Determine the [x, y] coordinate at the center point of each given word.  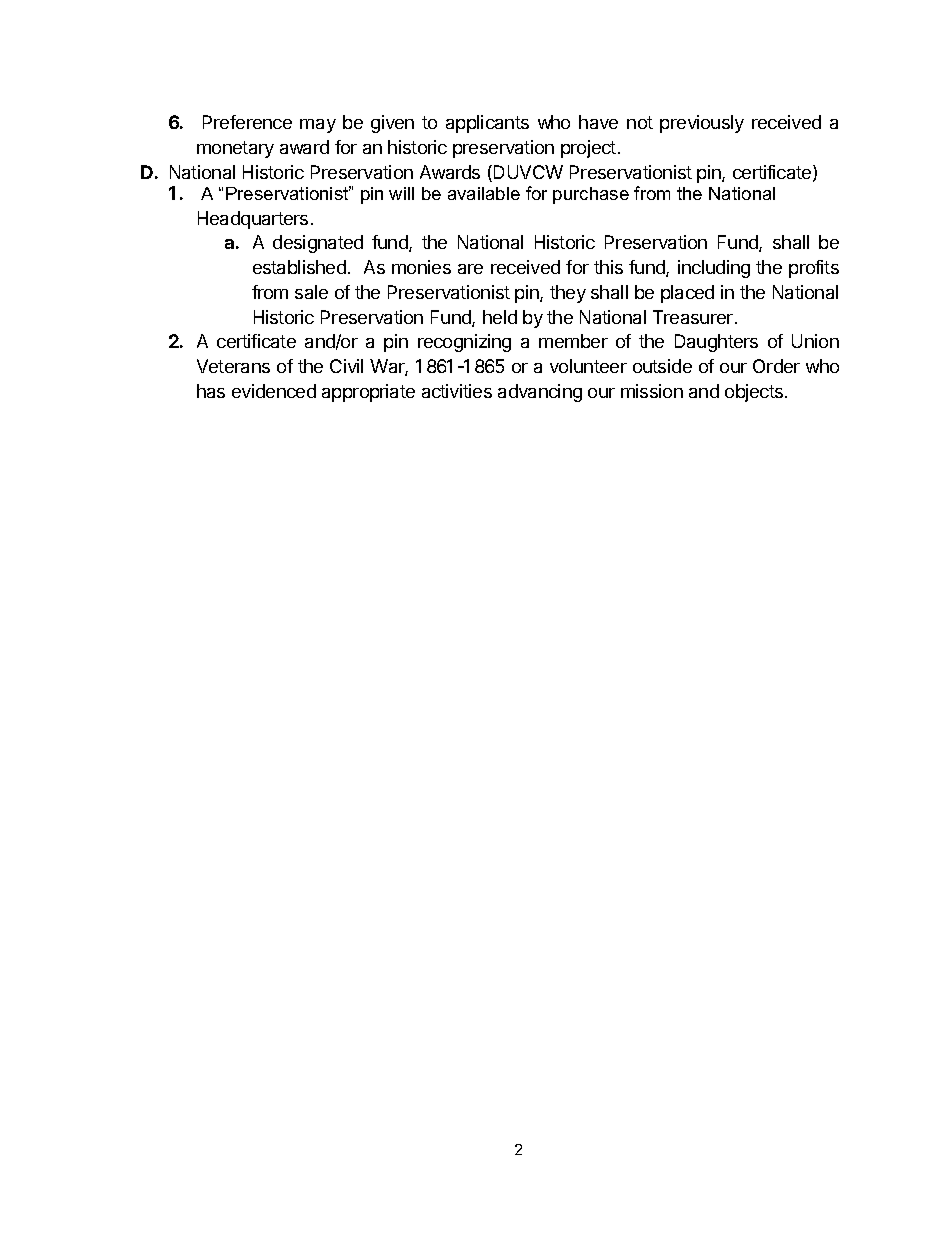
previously [702, 124]
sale [311, 292]
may [318, 126]
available [484, 193]
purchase [591, 195]
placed [687, 294]
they [568, 294]
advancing [540, 393]
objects [755, 393]
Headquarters [253, 220]
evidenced [274, 391]
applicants [487, 124]
